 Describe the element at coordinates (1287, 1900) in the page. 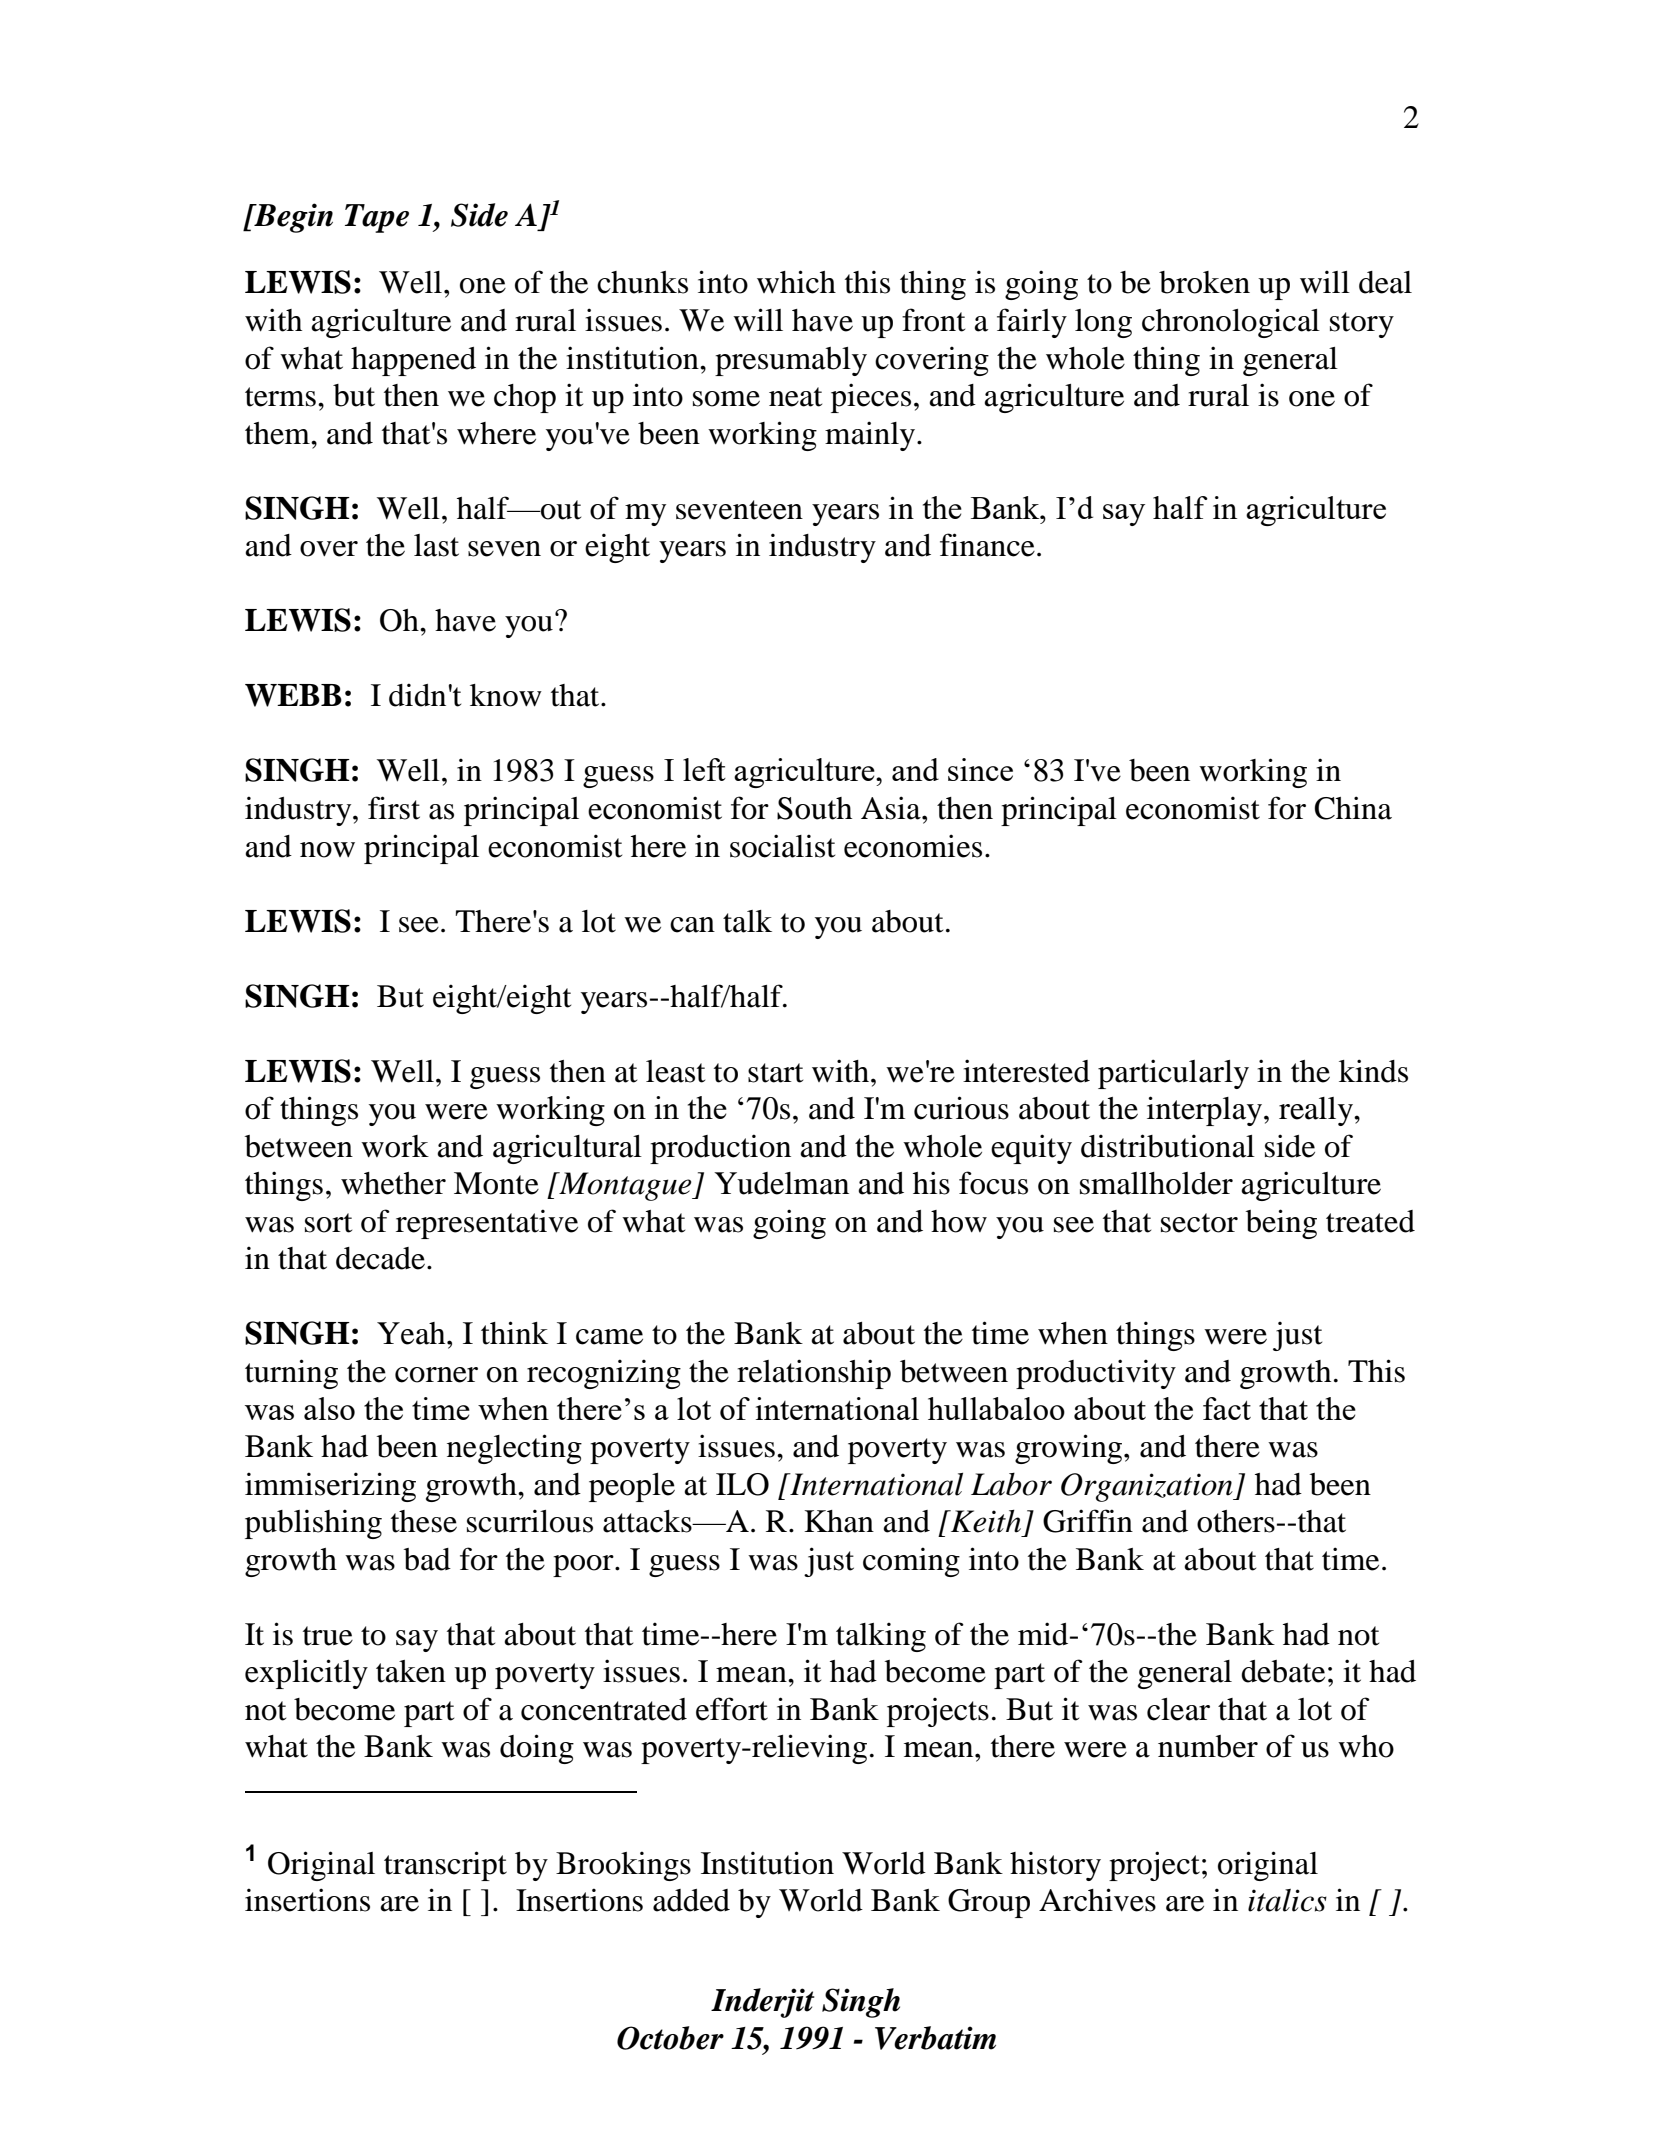

I see `italics` at that location.
